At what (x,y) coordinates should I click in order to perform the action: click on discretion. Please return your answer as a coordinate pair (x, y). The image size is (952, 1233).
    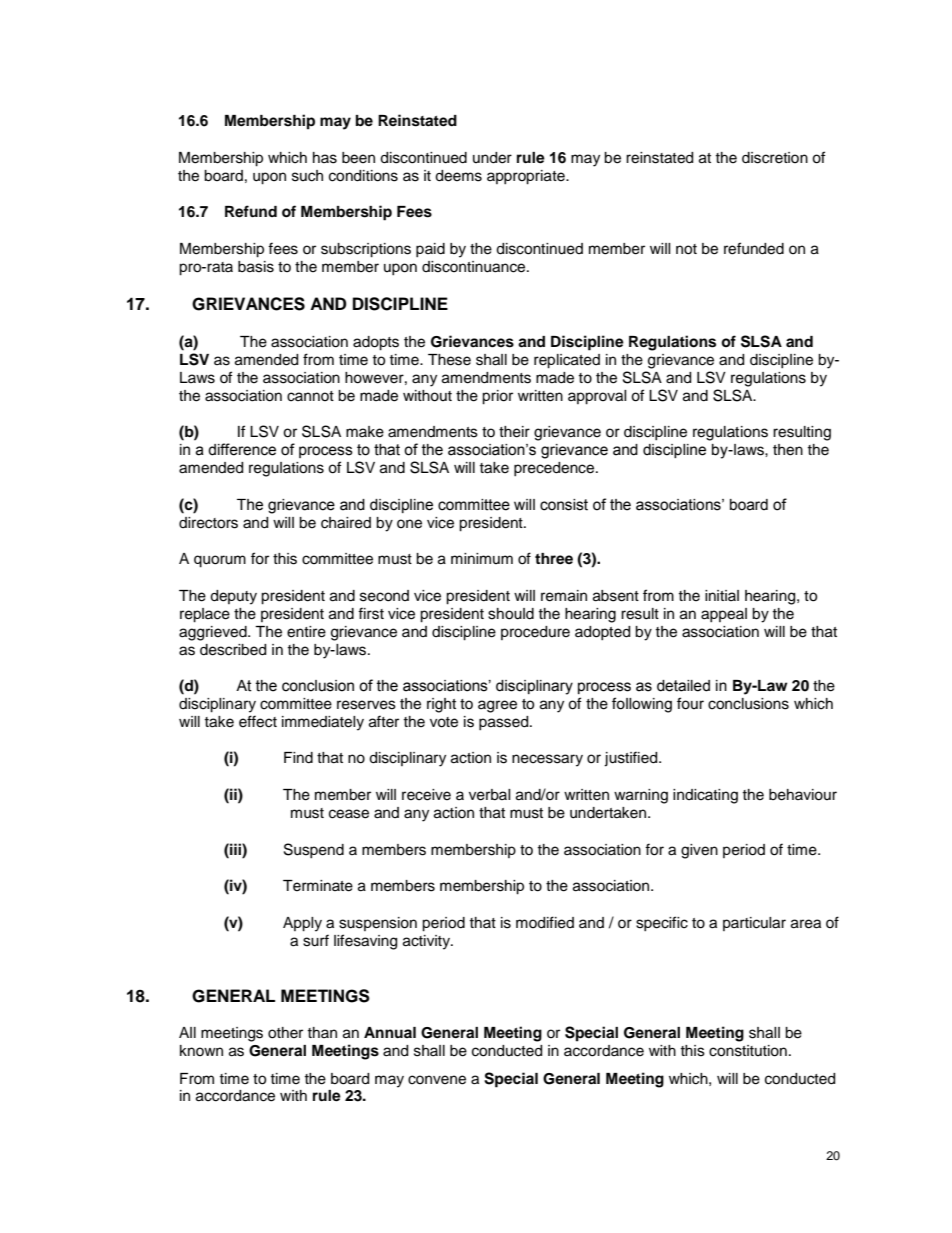
    Looking at the image, I should click on (775, 158).
